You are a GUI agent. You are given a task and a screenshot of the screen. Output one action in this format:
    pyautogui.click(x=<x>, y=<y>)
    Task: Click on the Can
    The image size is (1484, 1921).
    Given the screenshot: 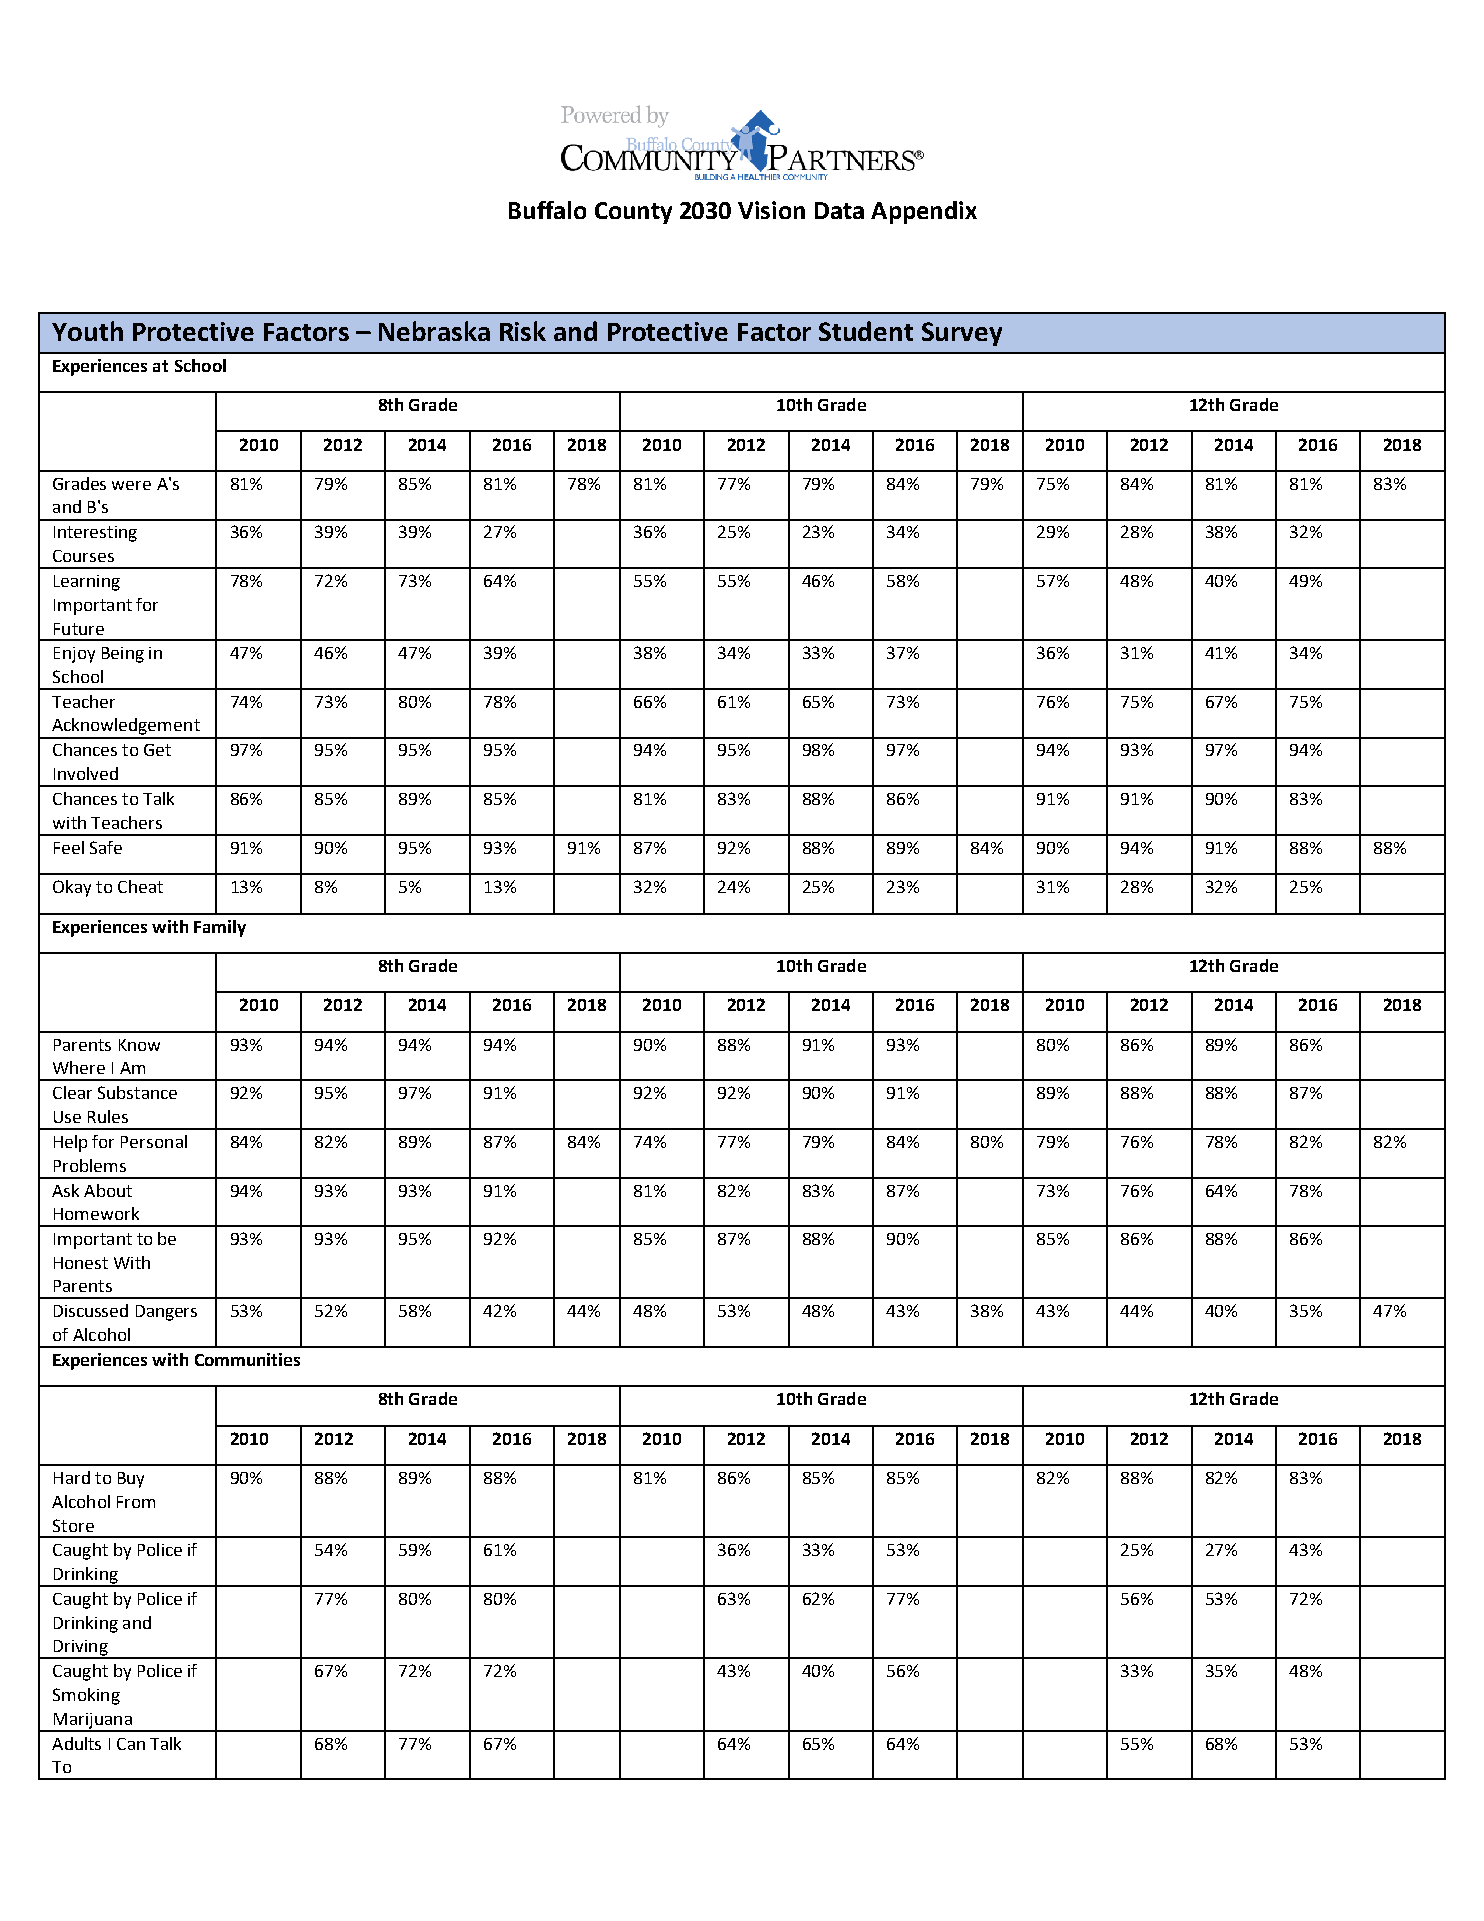 What is the action you would take?
    pyautogui.click(x=131, y=1744)
